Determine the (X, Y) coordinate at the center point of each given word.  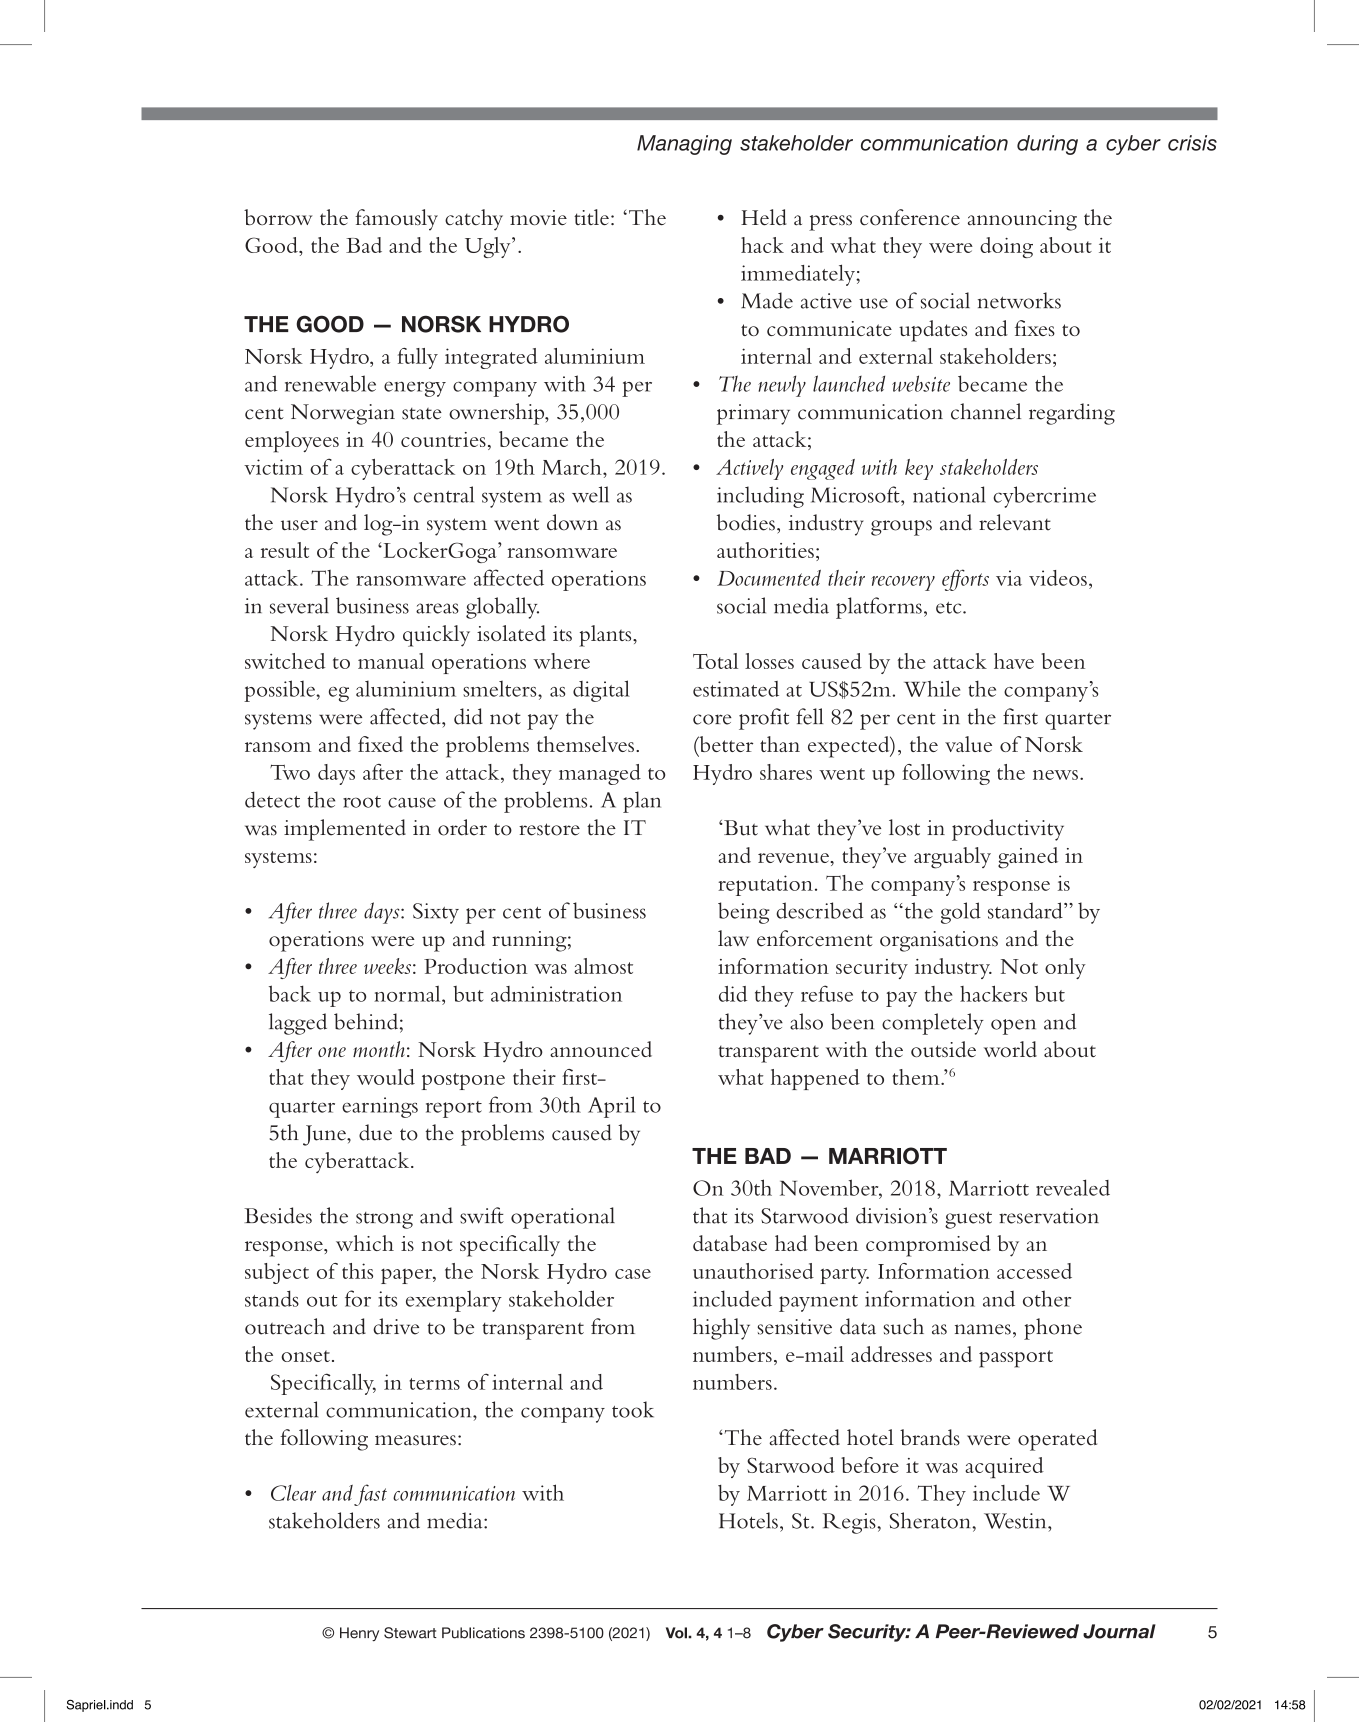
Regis (850, 1523)
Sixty (436, 913)
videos (1058, 578)
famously (396, 220)
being (744, 913)
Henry (359, 1634)
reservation (1049, 1216)
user (299, 525)
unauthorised (753, 1271)
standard (1026, 910)
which (365, 1243)
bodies (746, 522)
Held (764, 217)
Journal (1119, 1631)
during (1047, 145)
